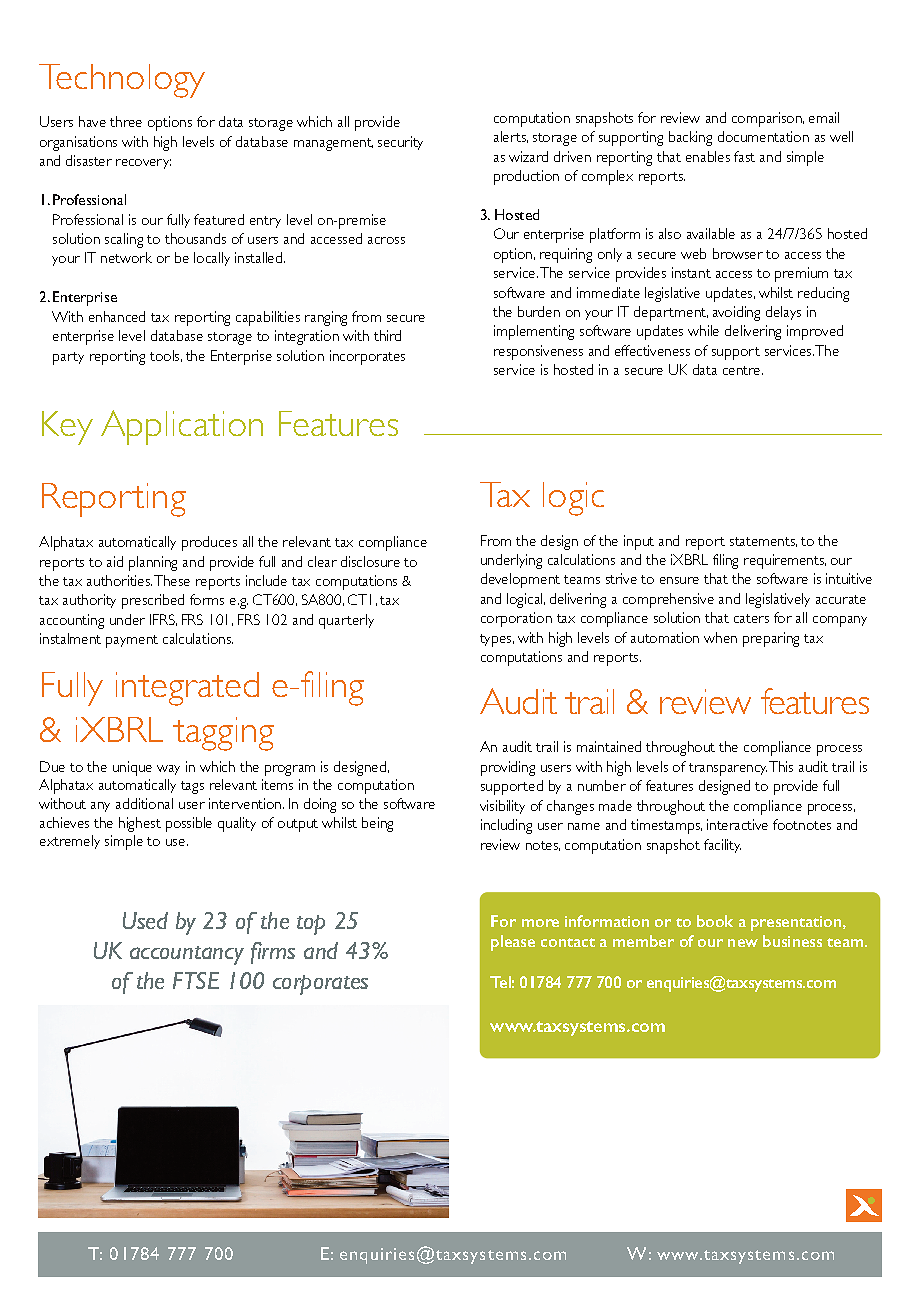  What do you see at coordinates (679, 580) in the screenshot?
I see `ensure` at bounding box center [679, 580].
